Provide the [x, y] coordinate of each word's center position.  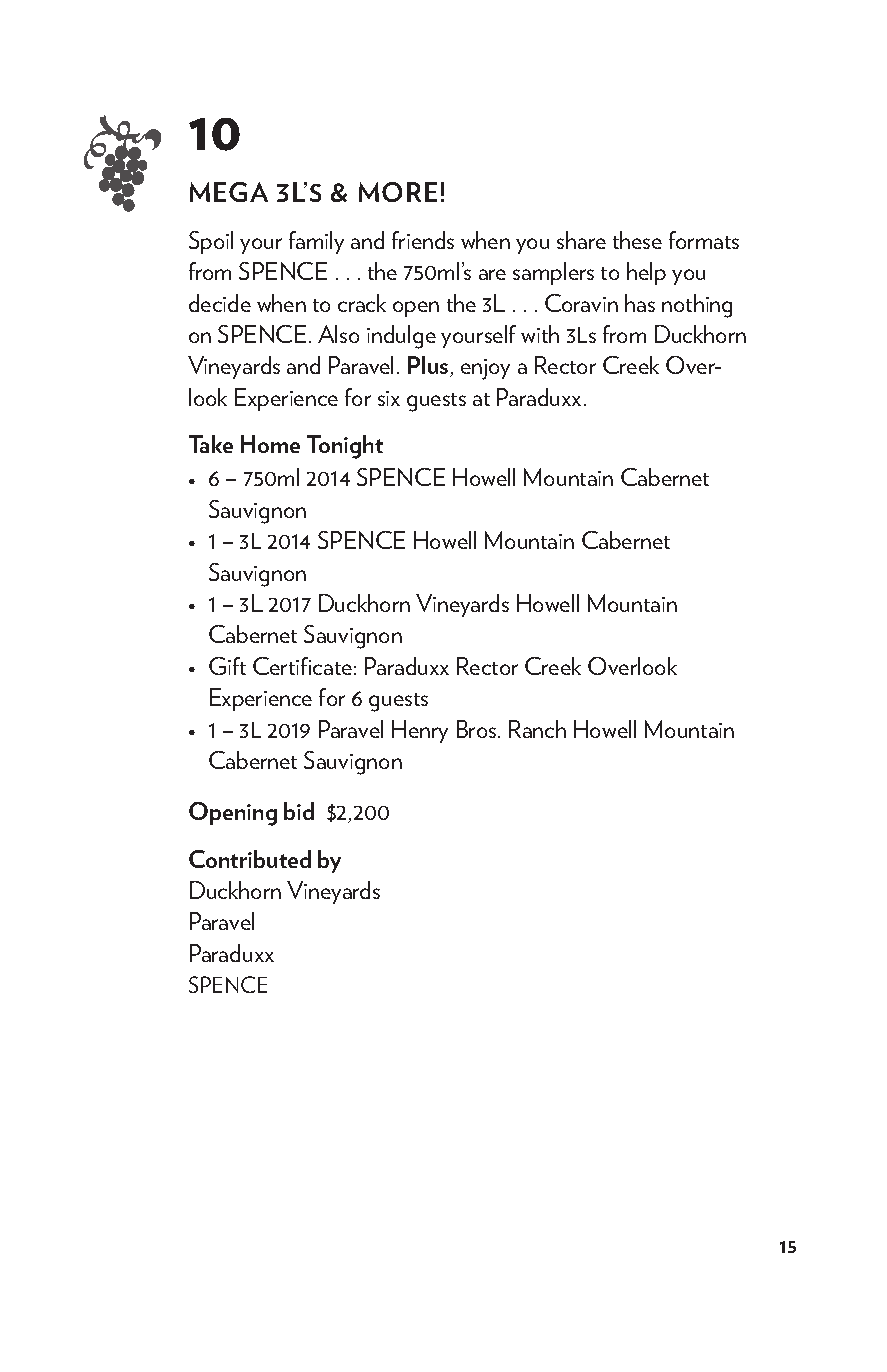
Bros [478, 729]
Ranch [537, 729]
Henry [420, 731]
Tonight [345, 447]
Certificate [302, 666]
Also [338, 334]
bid [299, 811]
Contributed [250, 859]
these [637, 240]
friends [423, 240]
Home [270, 444]
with [540, 334]
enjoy [485, 369]
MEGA [229, 192]
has [640, 303]
